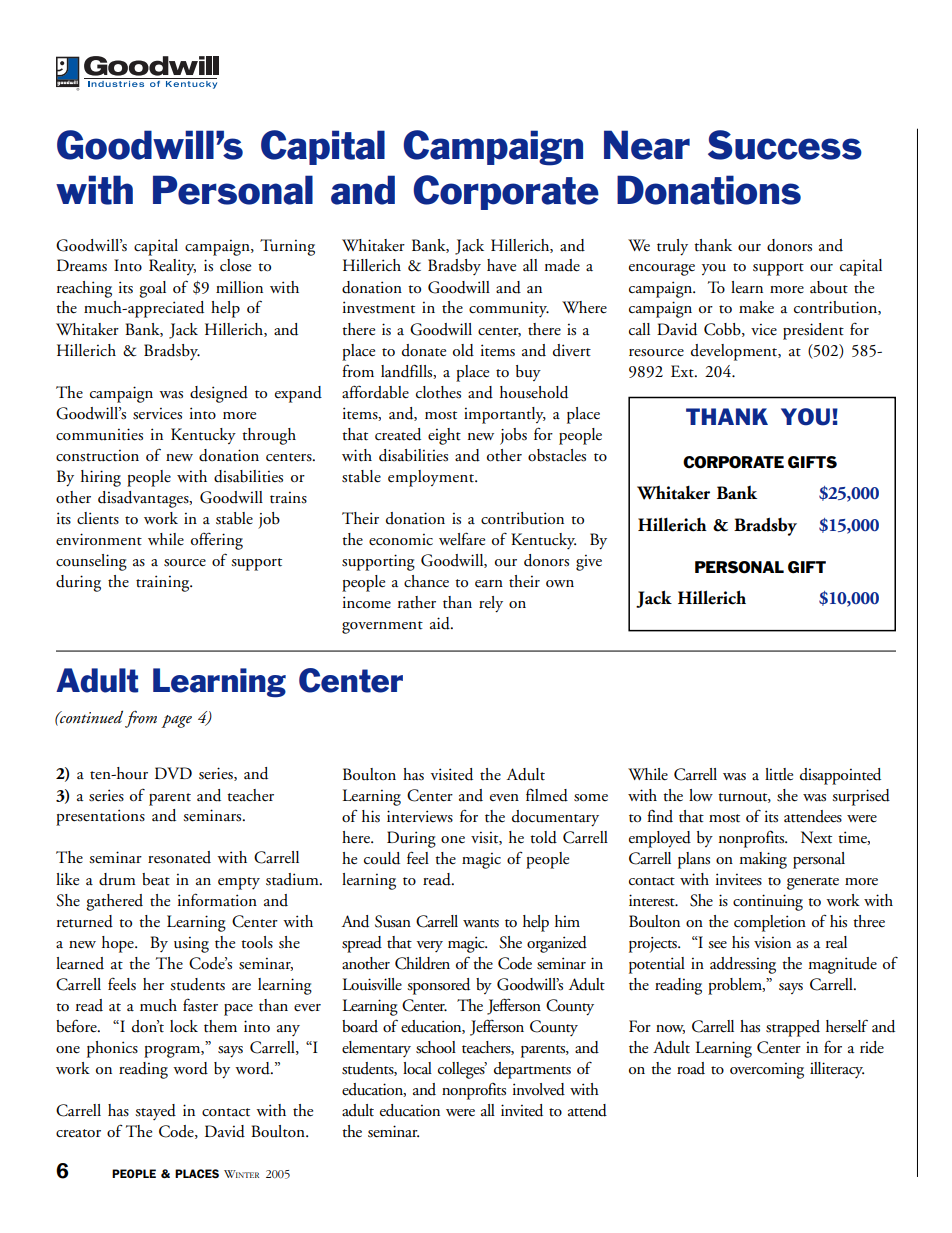 This document has height=1233, width=952. I want to click on have, so click(501, 265).
